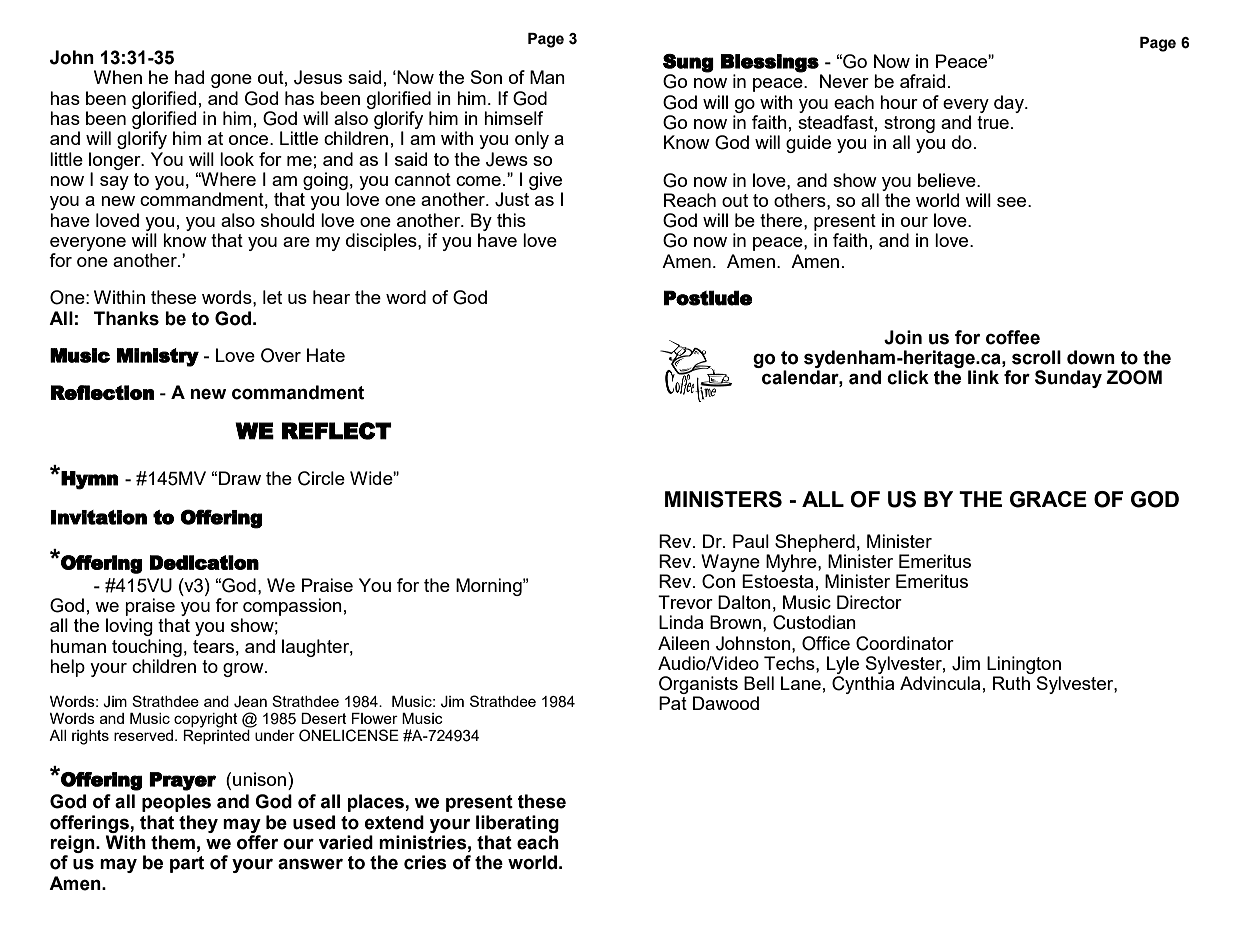 The height and width of the page is (952, 1233). I want to click on Ministry, so click(158, 357).
